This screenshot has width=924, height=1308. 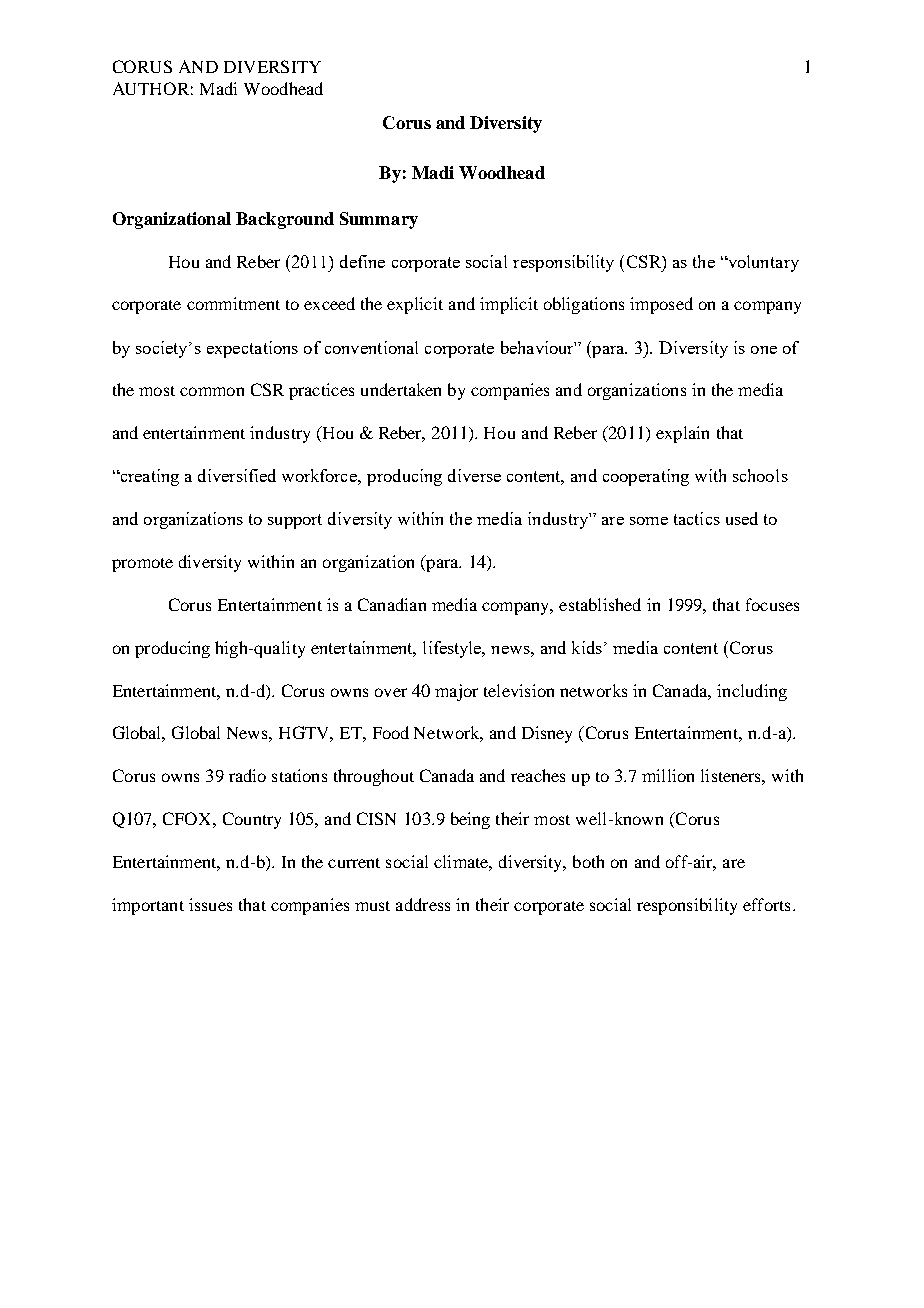 I want to click on major, so click(x=456, y=692).
